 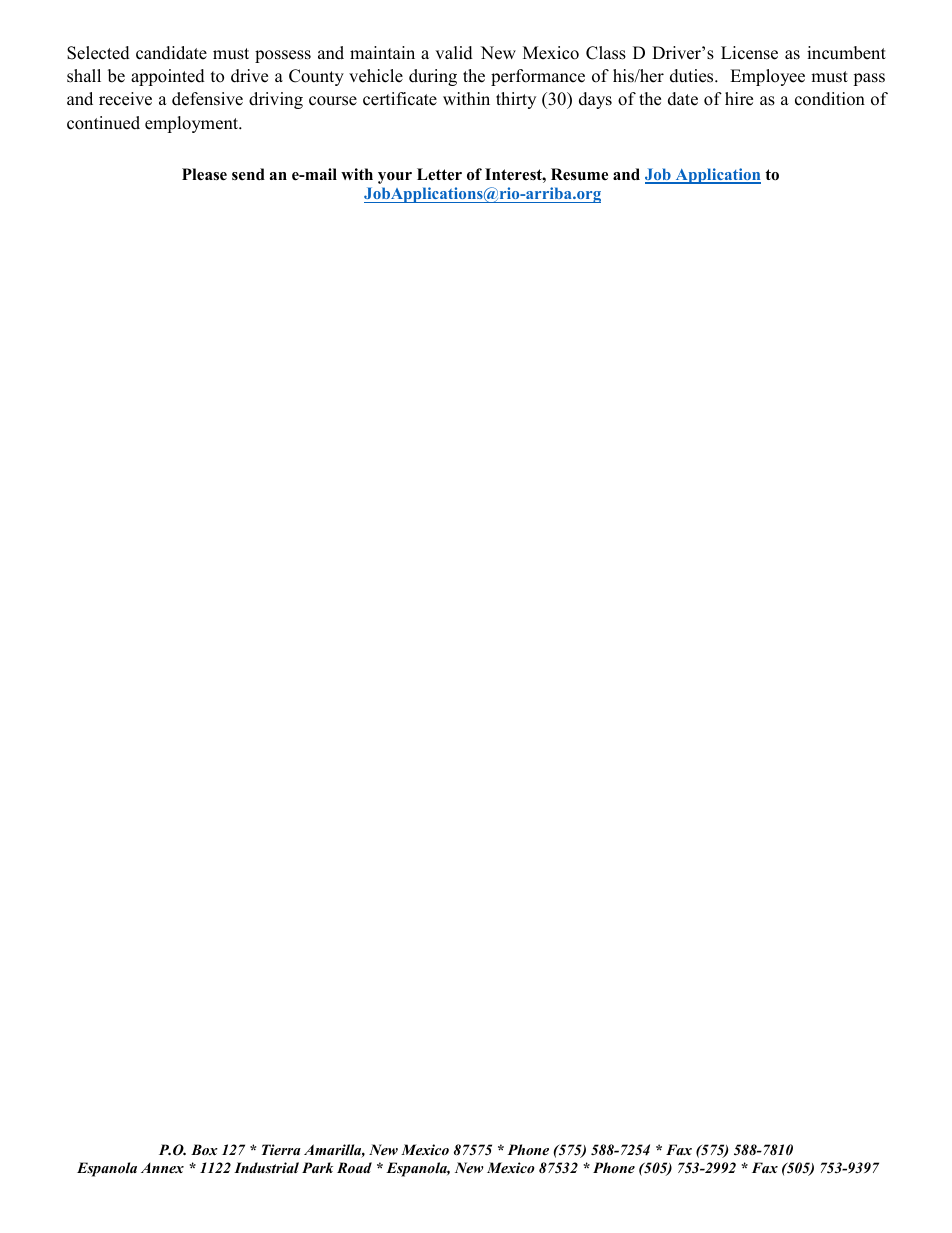 What do you see at coordinates (162, 1168) in the image?
I see `Annex` at bounding box center [162, 1168].
